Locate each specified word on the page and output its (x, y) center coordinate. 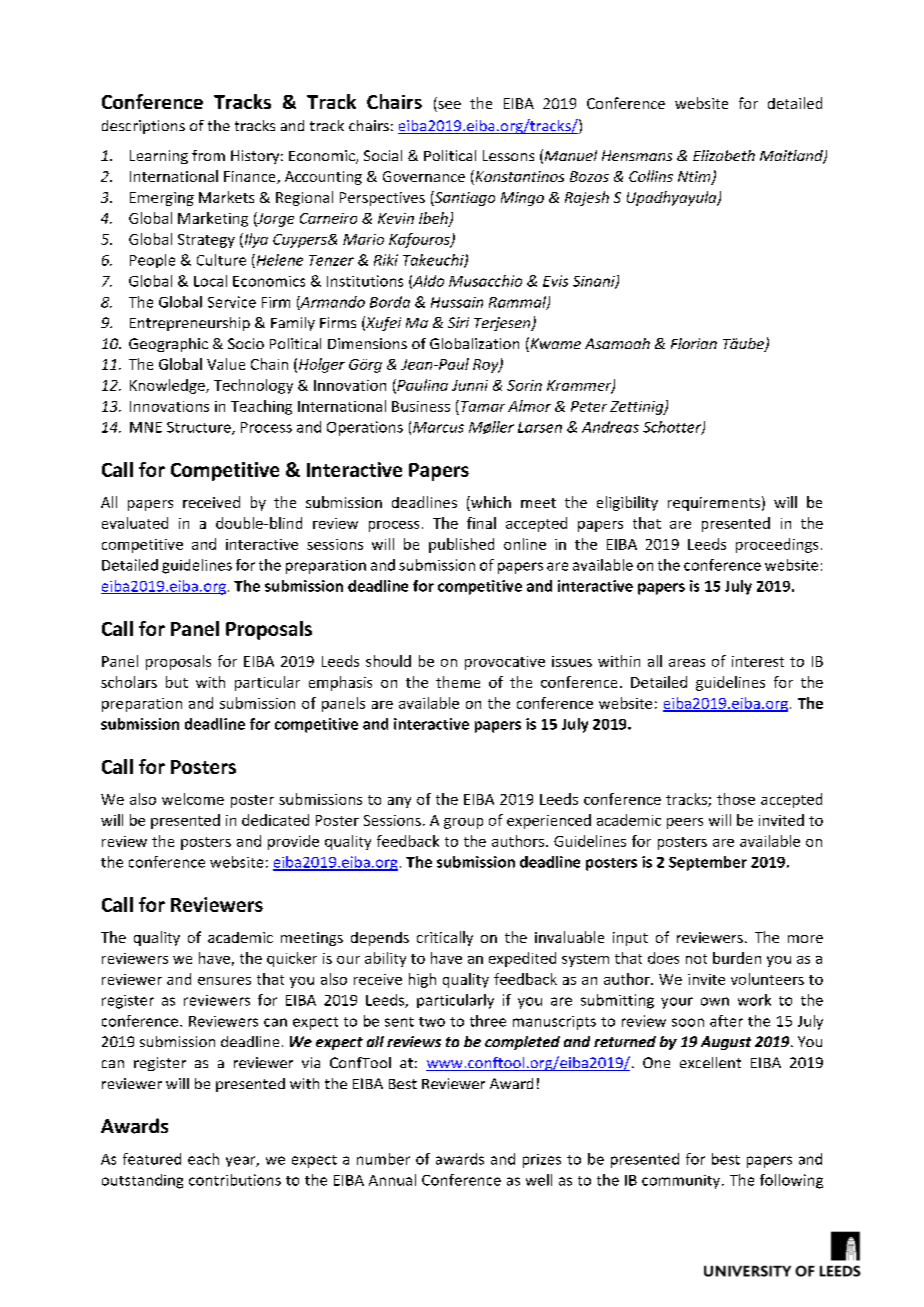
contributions (235, 1180)
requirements (714, 504)
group (463, 823)
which (490, 503)
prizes (542, 1161)
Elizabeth (724, 155)
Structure (200, 428)
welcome (193, 799)
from (208, 155)
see (448, 106)
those (736, 799)
